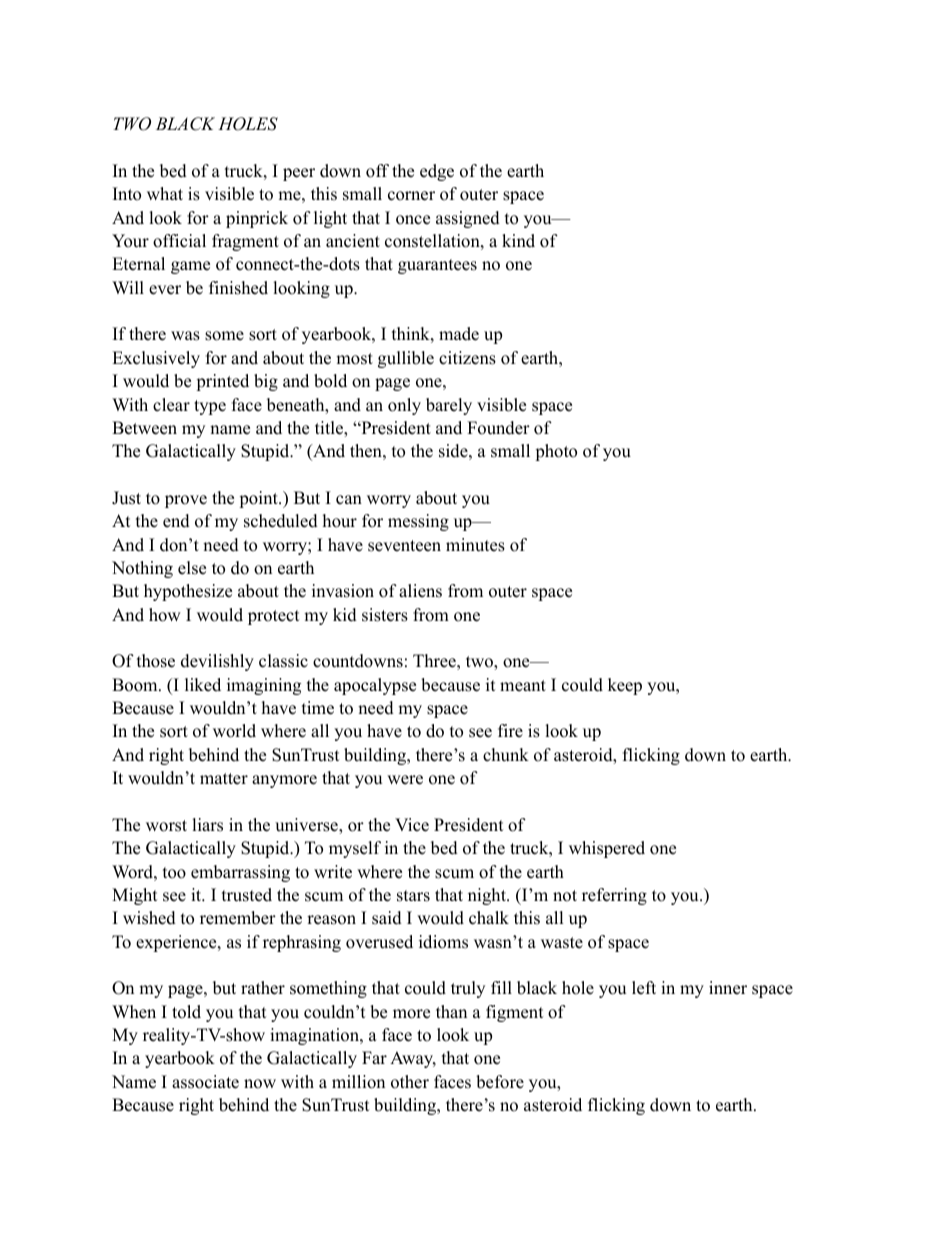 The height and width of the image is (1233, 952). Describe the element at coordinates (607, 849) in the image. I see `whispered` at that location.
